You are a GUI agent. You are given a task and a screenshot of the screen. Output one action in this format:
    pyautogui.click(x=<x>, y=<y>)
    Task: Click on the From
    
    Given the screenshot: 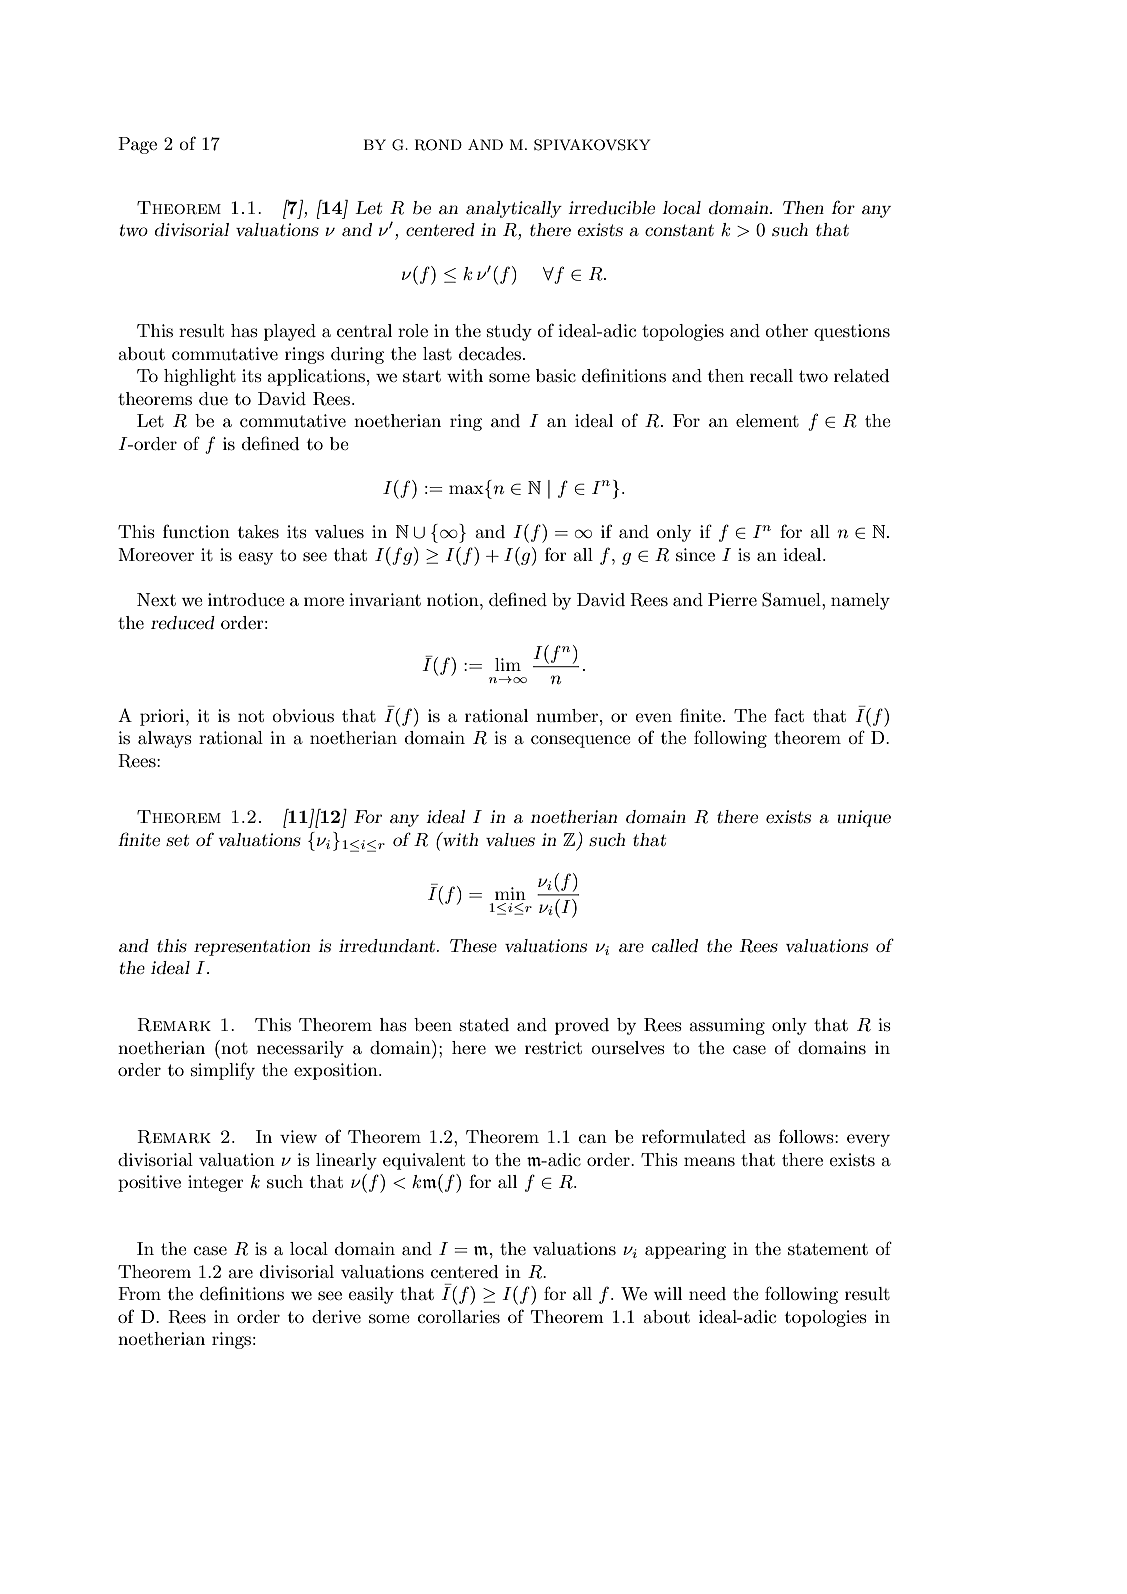 What is the action you would take?
    pyautogui.click(x=139, y=1293)
